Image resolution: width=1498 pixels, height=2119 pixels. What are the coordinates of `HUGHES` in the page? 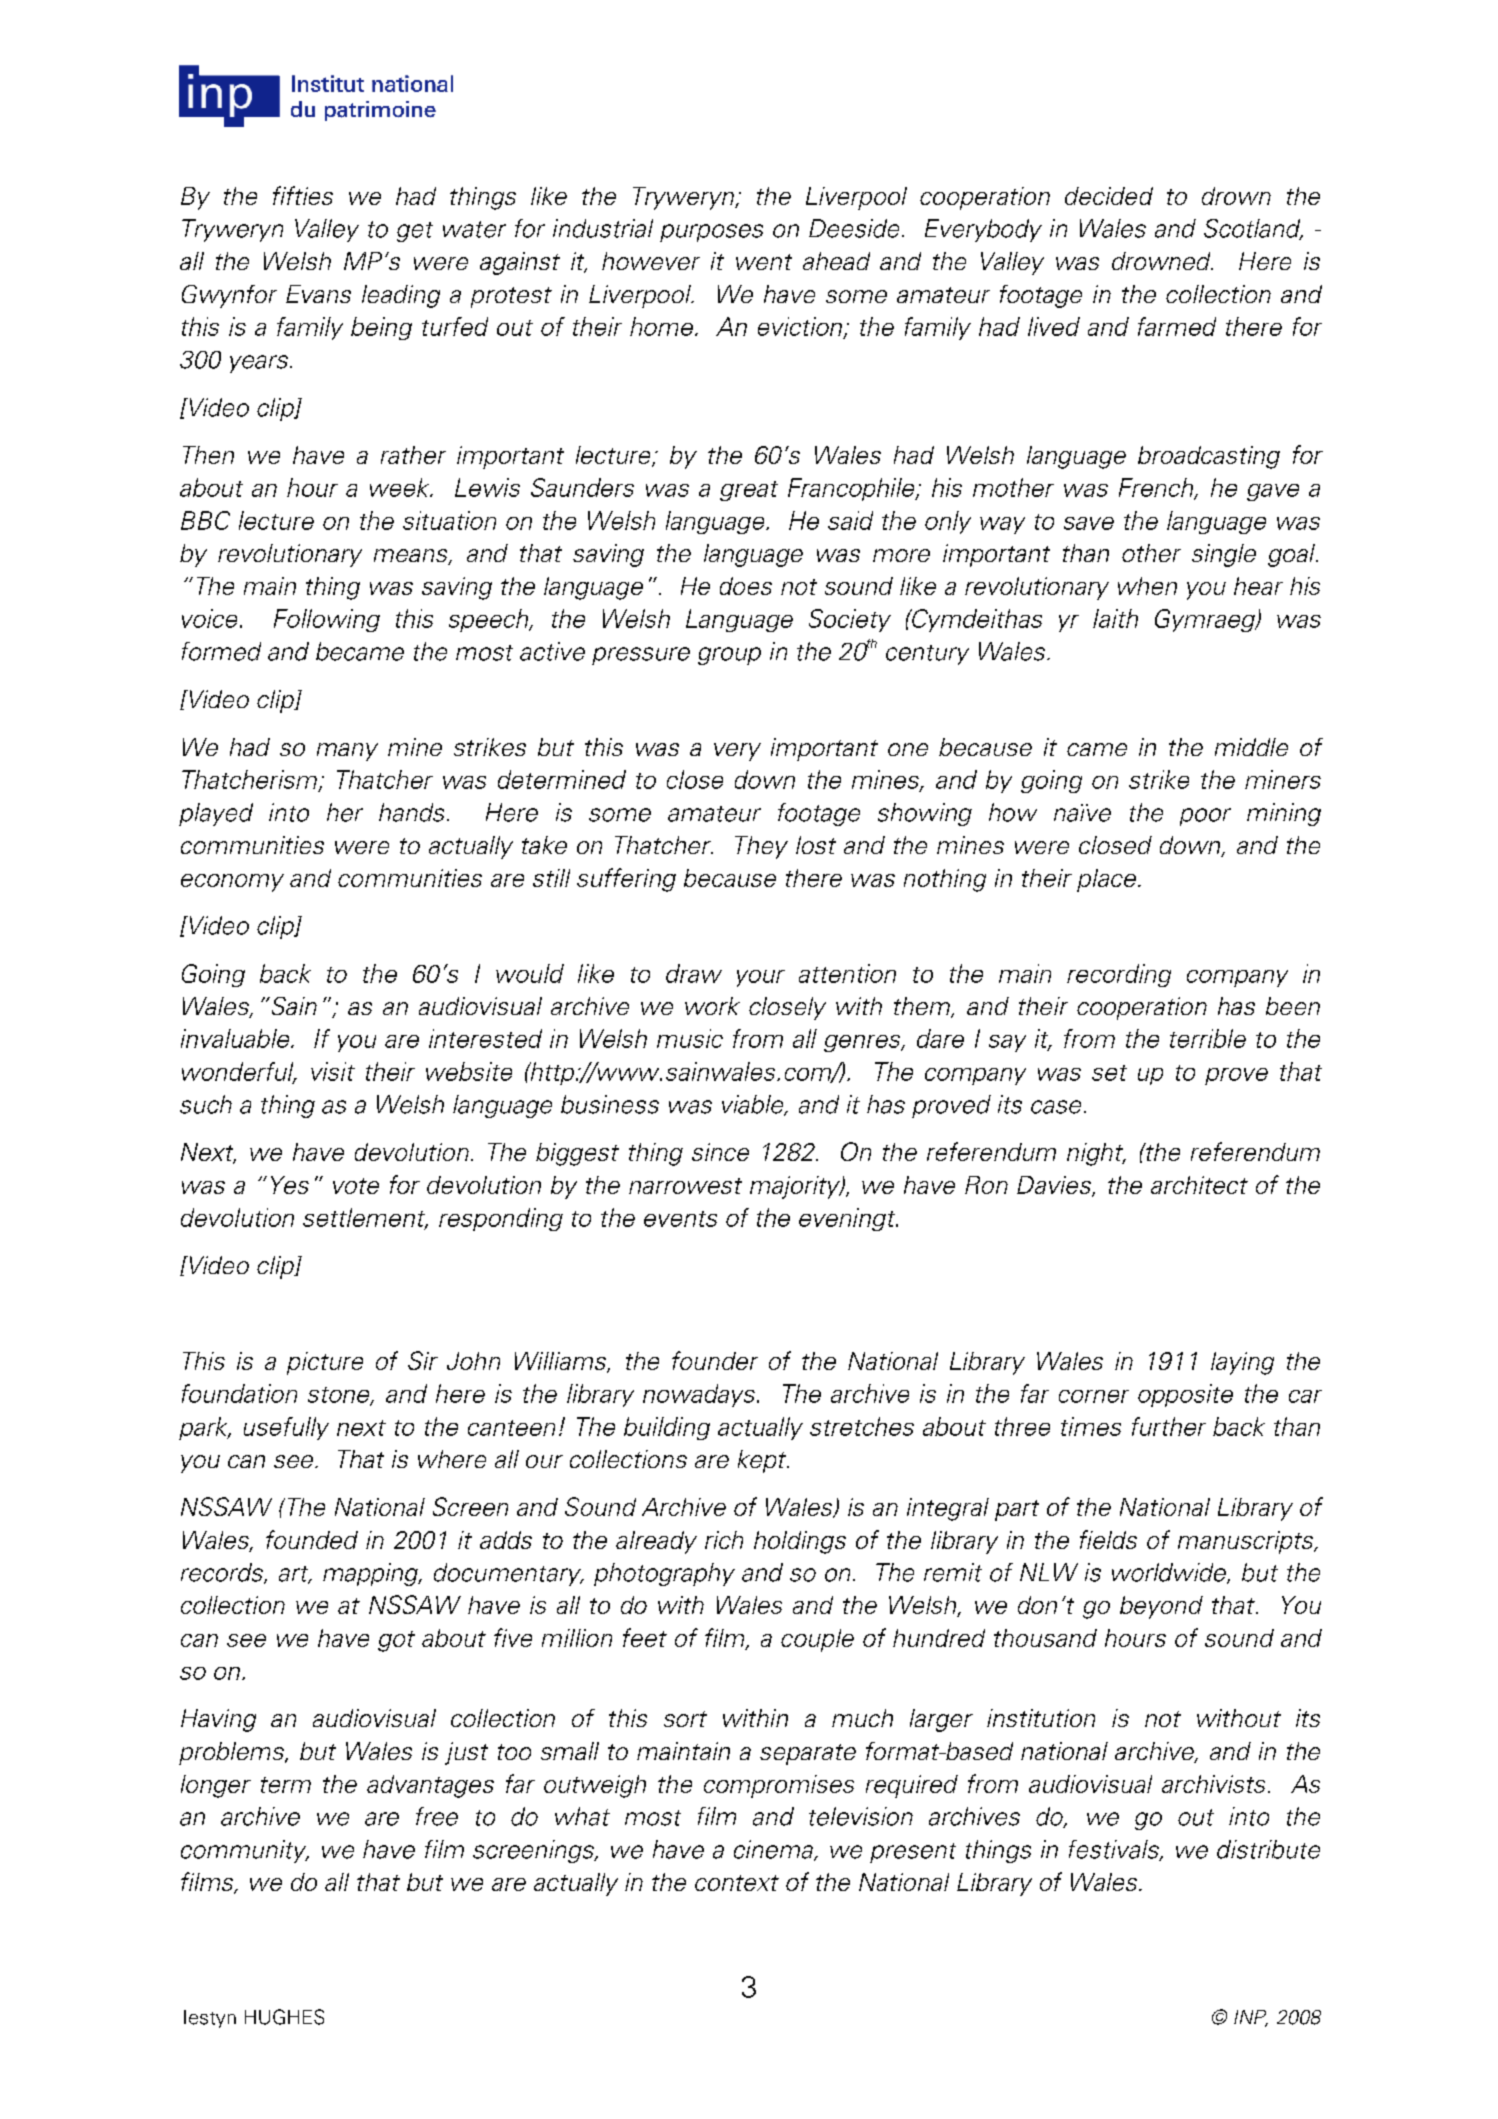 It's located at (284, 2017).
